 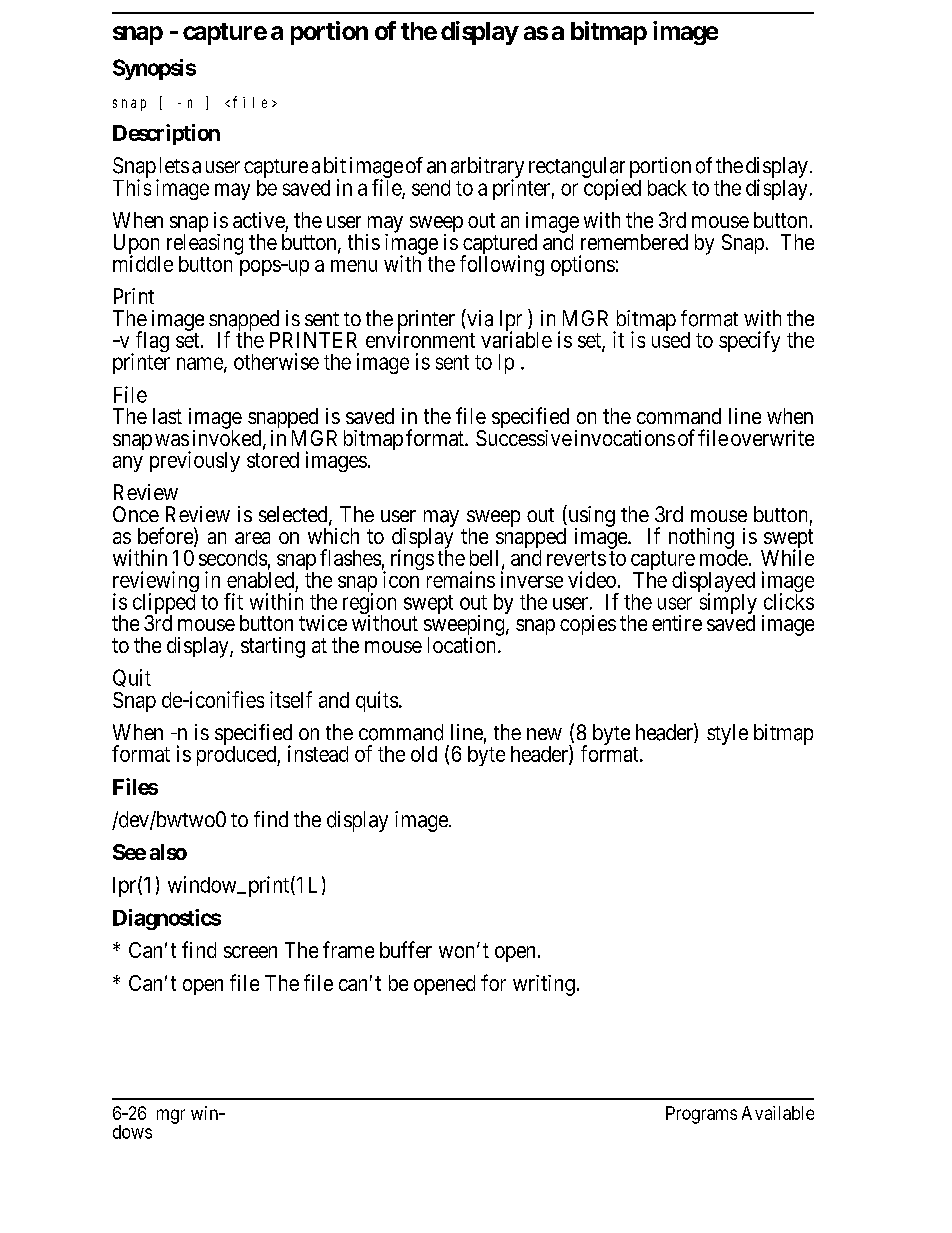 What do you see at coordinates (318, 753) in the page?
I see `instead` at bounding box center [318, 753].
